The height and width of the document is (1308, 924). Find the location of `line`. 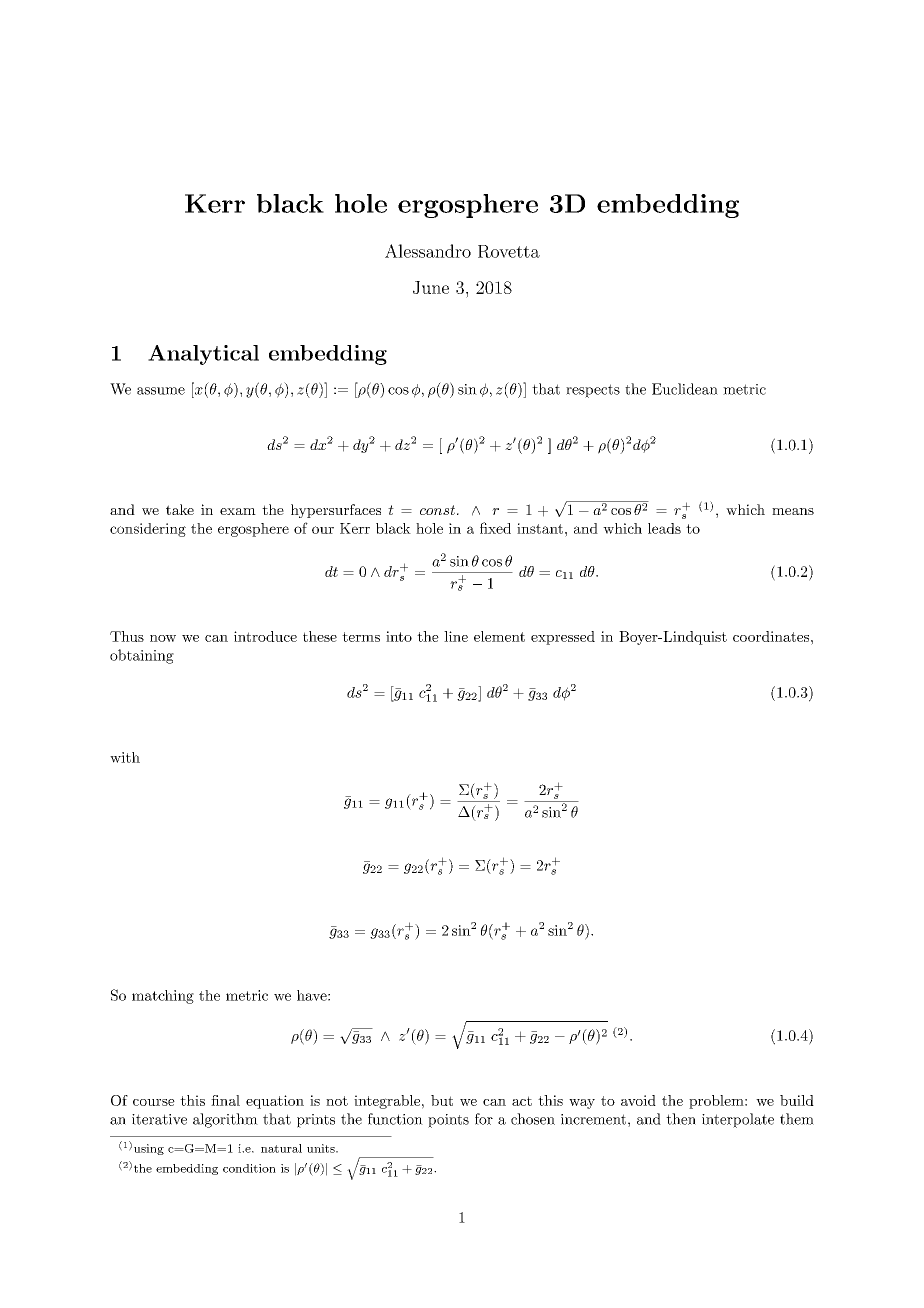

line is located at coordinates (456, 636).
